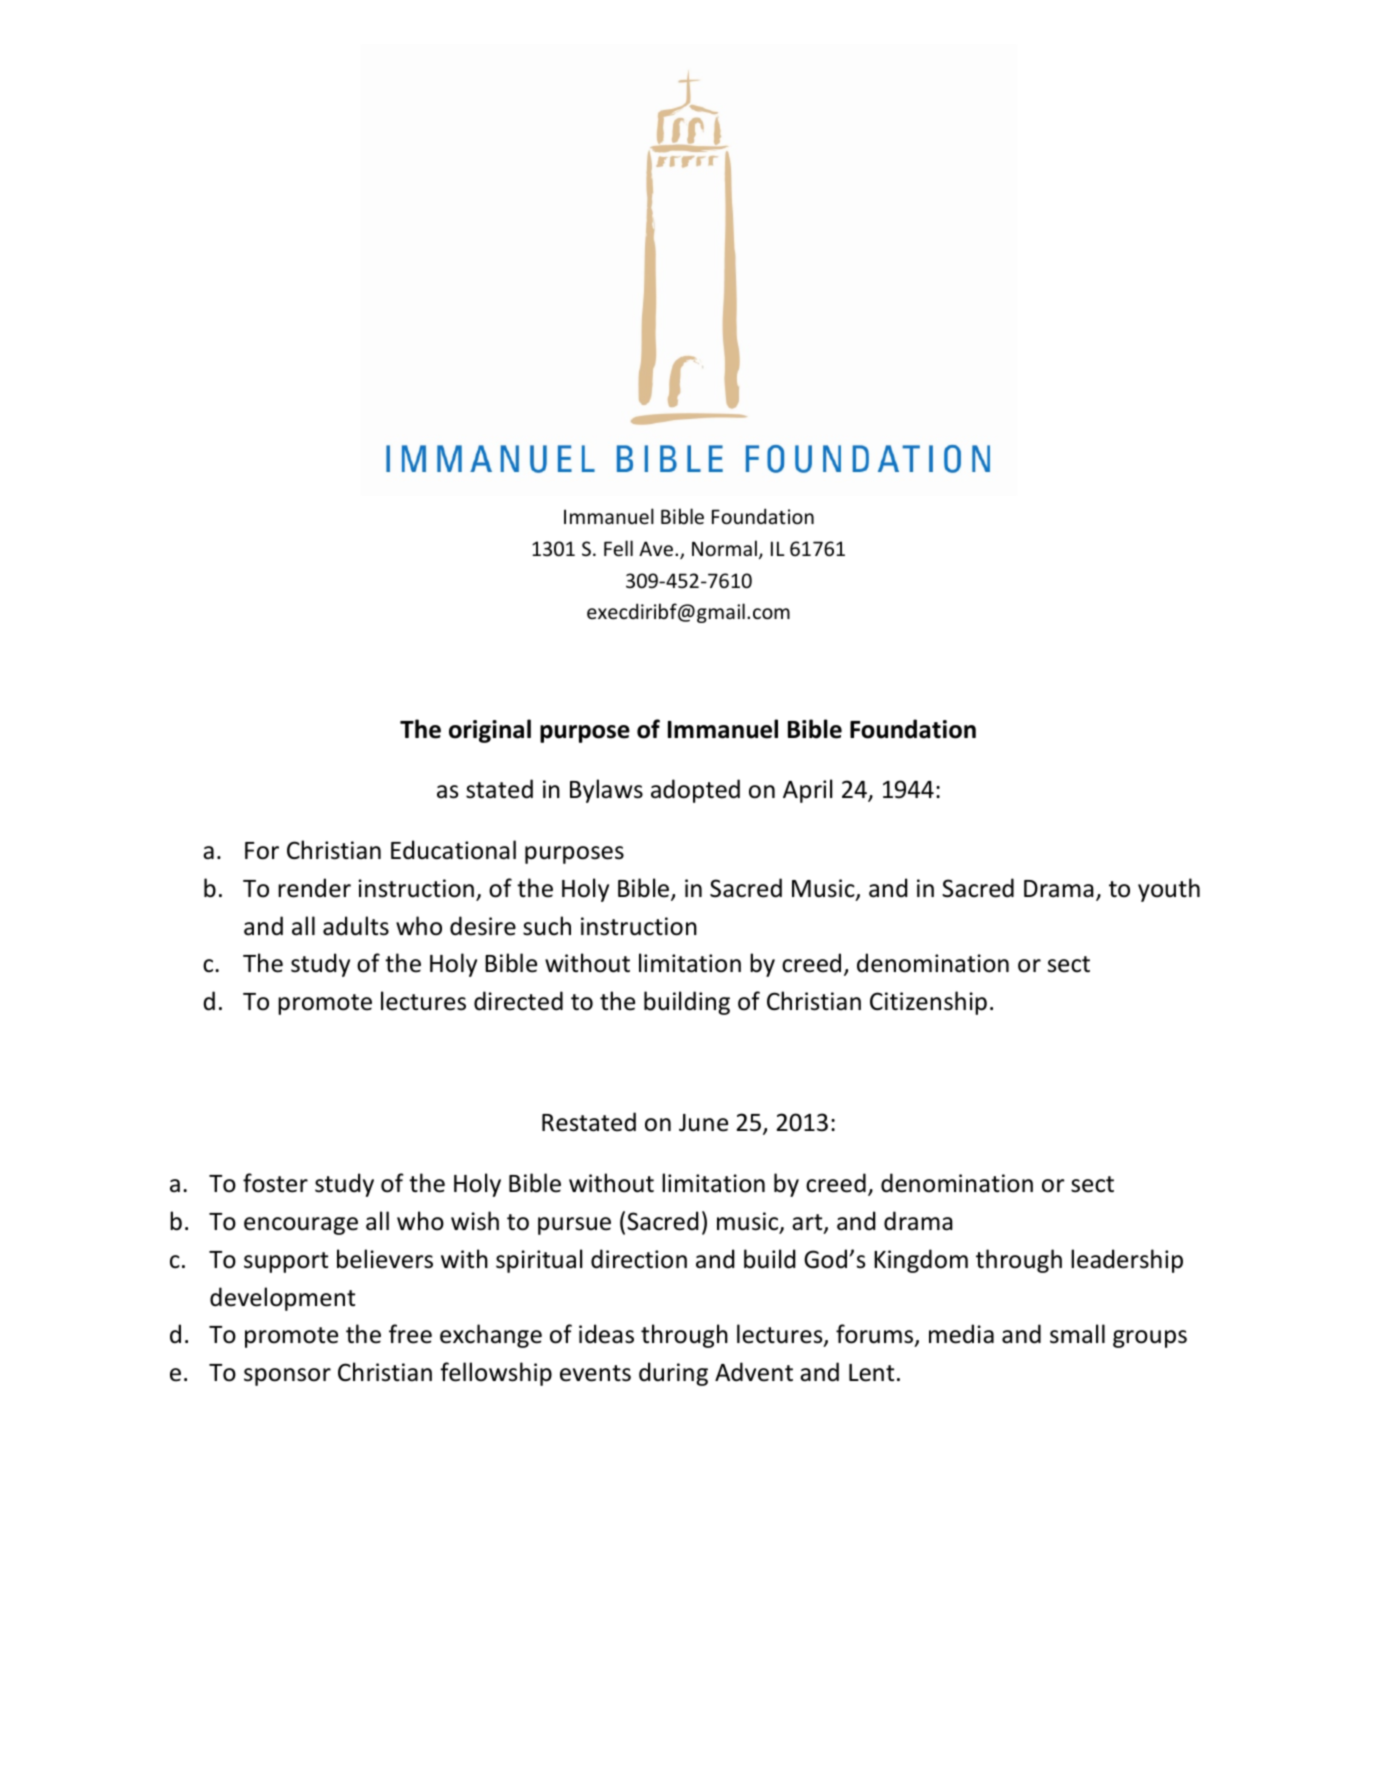  What do you see at coordinates (724, 548) in the image?
I see `Normal` at bounding box center [724, 548].
